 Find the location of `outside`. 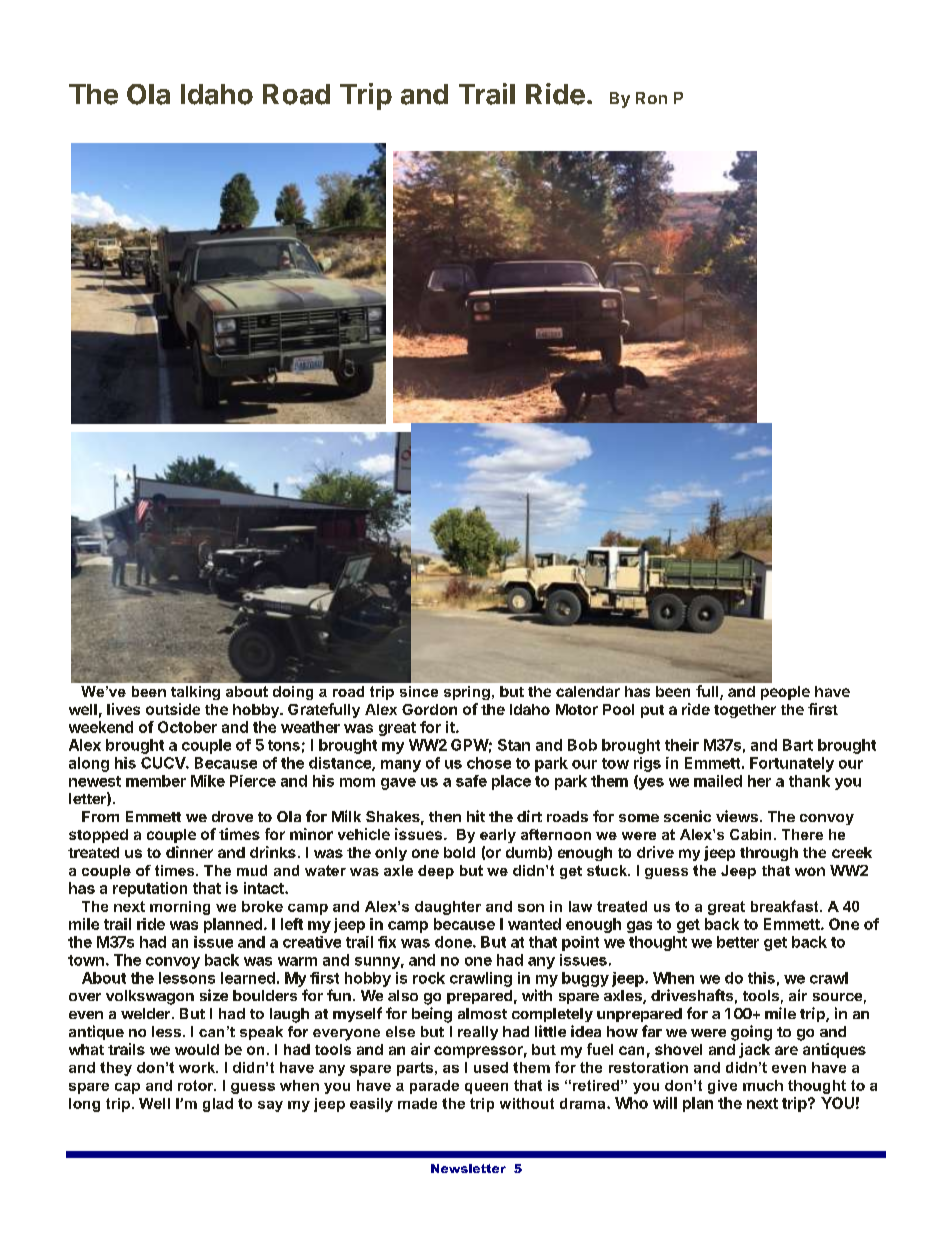

outside is located at coordinates (173, 709).
